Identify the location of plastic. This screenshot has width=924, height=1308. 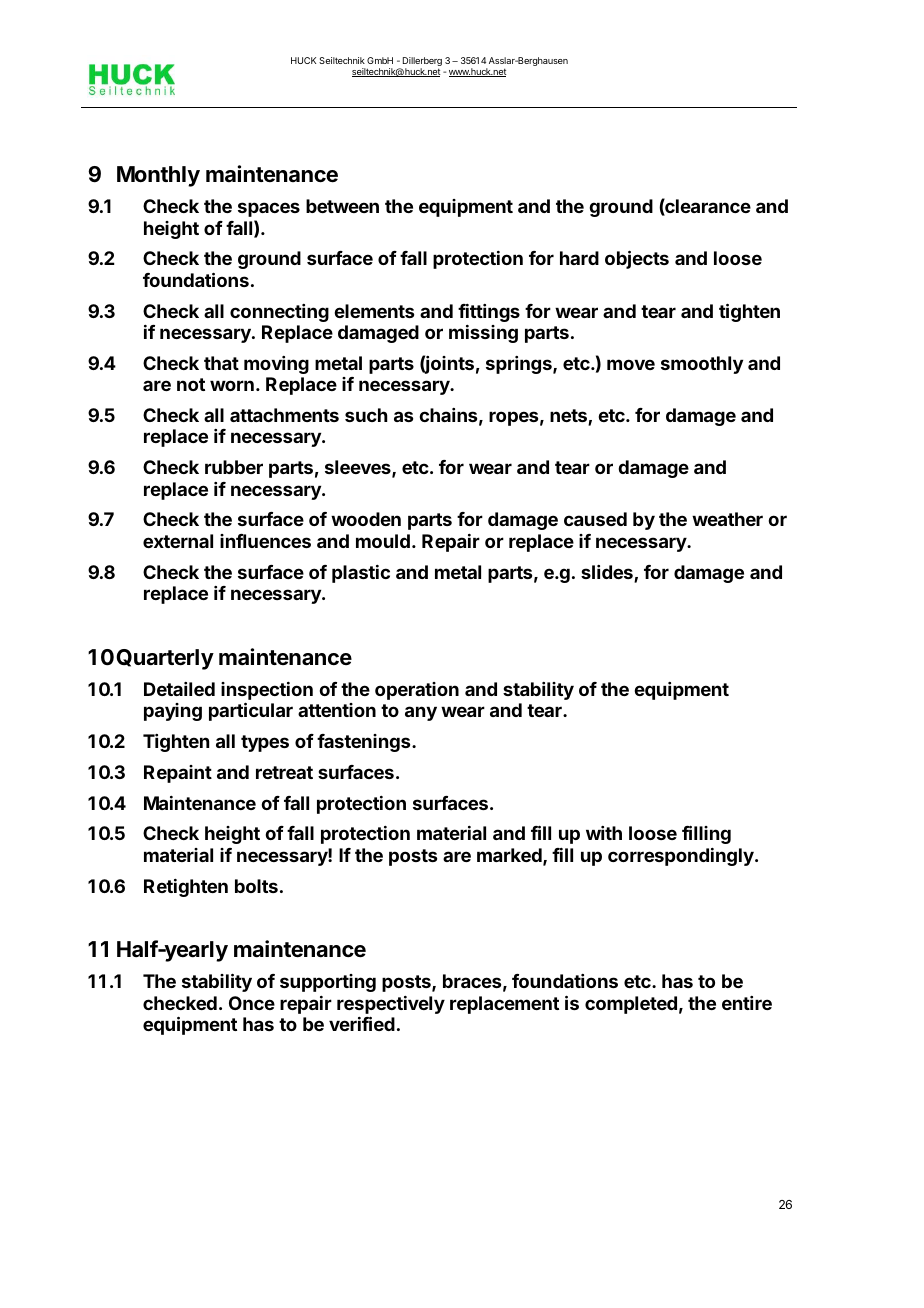
(361, 574).
